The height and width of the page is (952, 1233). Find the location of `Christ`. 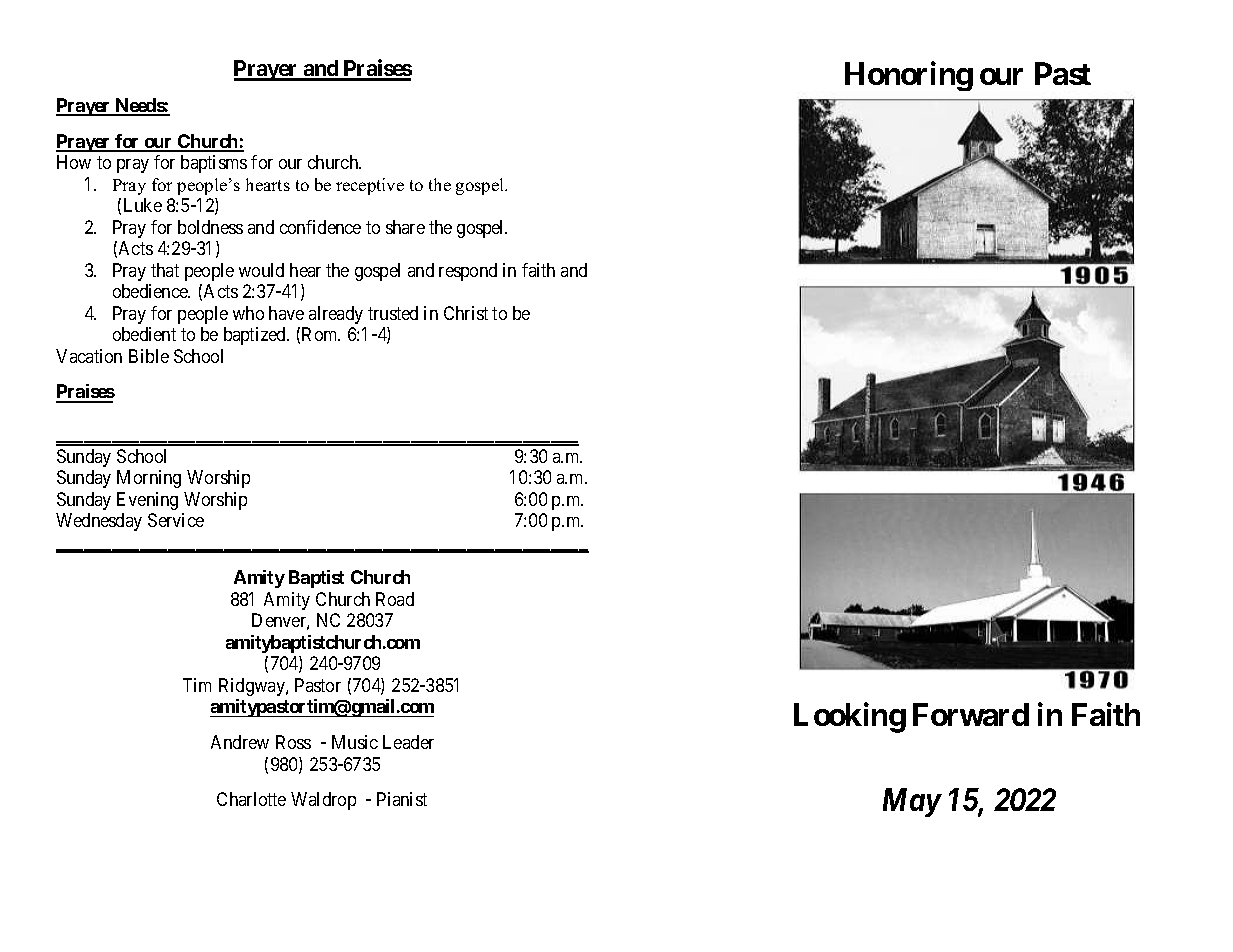

Christ is located at coordinates (466, 313).
